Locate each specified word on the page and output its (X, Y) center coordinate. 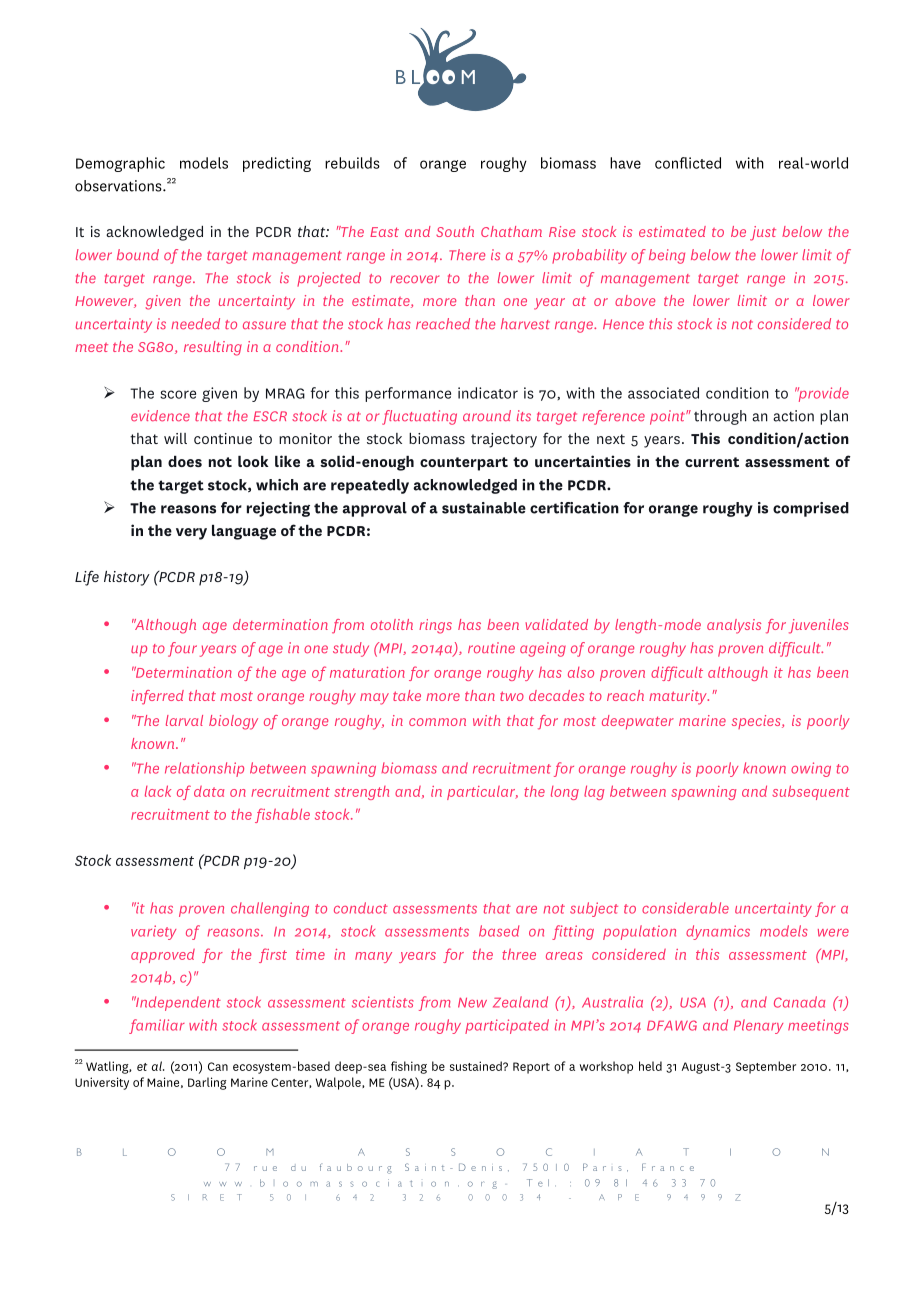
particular (482, 793)
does (185, 461)
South (455, 231)
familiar (157, 1026)
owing (811, 769)
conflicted (688, 163)
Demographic (120, 164)
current (712, 462)
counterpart (464, 464)
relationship (204, 769)
